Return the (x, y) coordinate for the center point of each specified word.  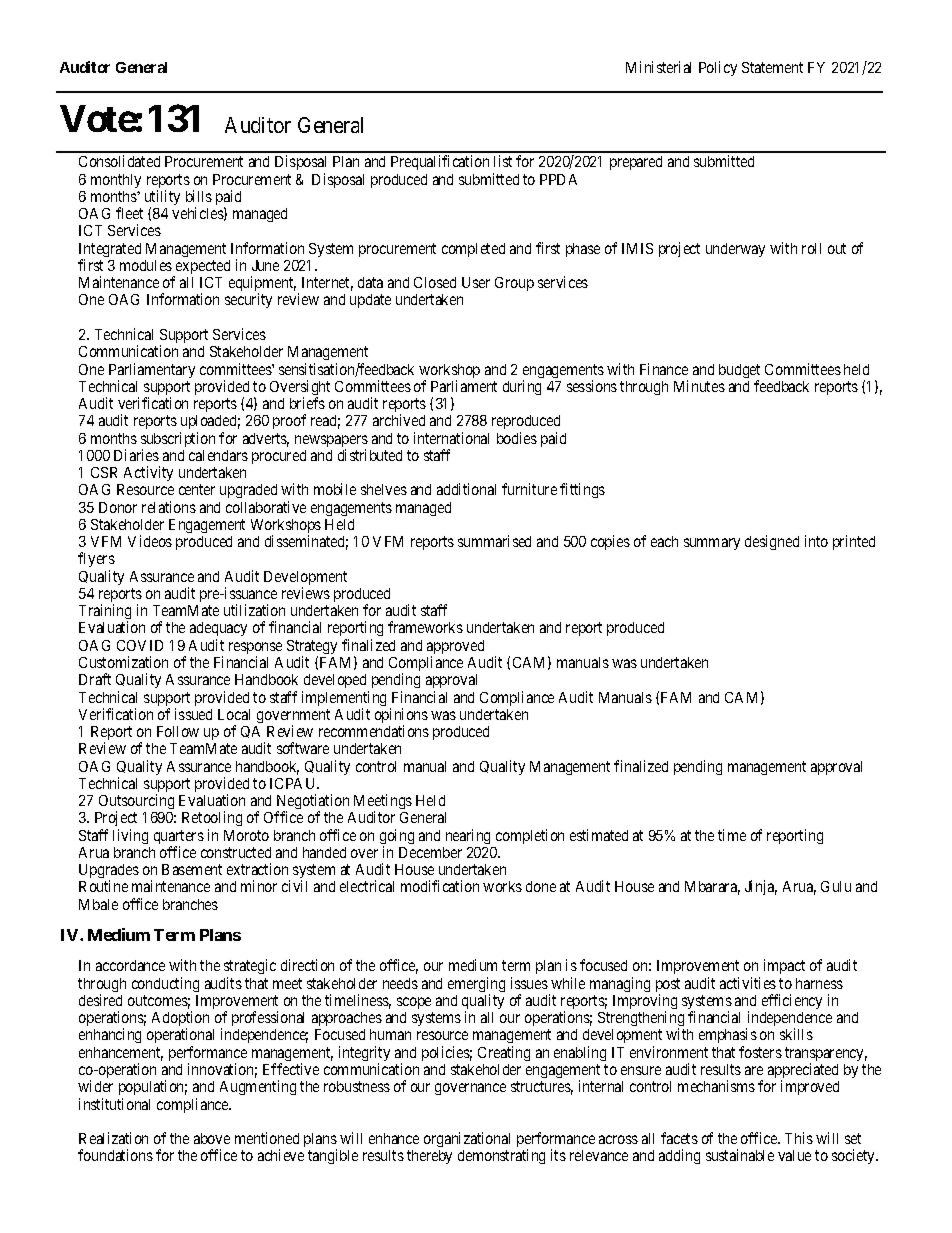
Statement (772, 67)
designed (772, 542)
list (503, 161)
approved (455, 648)
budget (739, 372)
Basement (192, 869)
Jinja (761, 887)
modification (440, 886)
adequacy (218, 631)
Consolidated (119, 161)
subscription (178, 441)
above (212, 1138)
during (522, 387)
